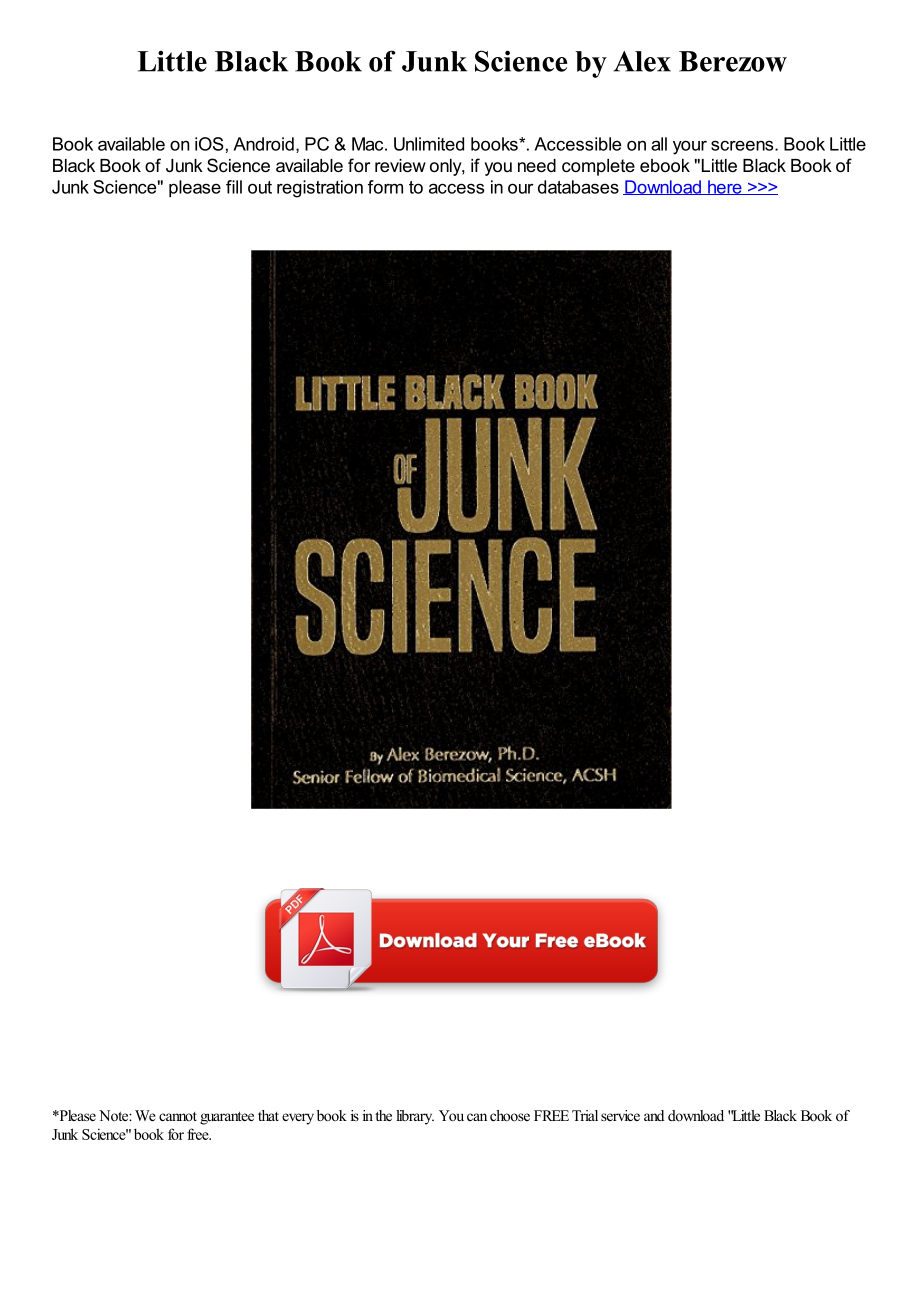 This screenshot has width=924, height=1308. Describe the element at coordinates (429, 144) in the screenshot. I see `Unlimited` at that location.
